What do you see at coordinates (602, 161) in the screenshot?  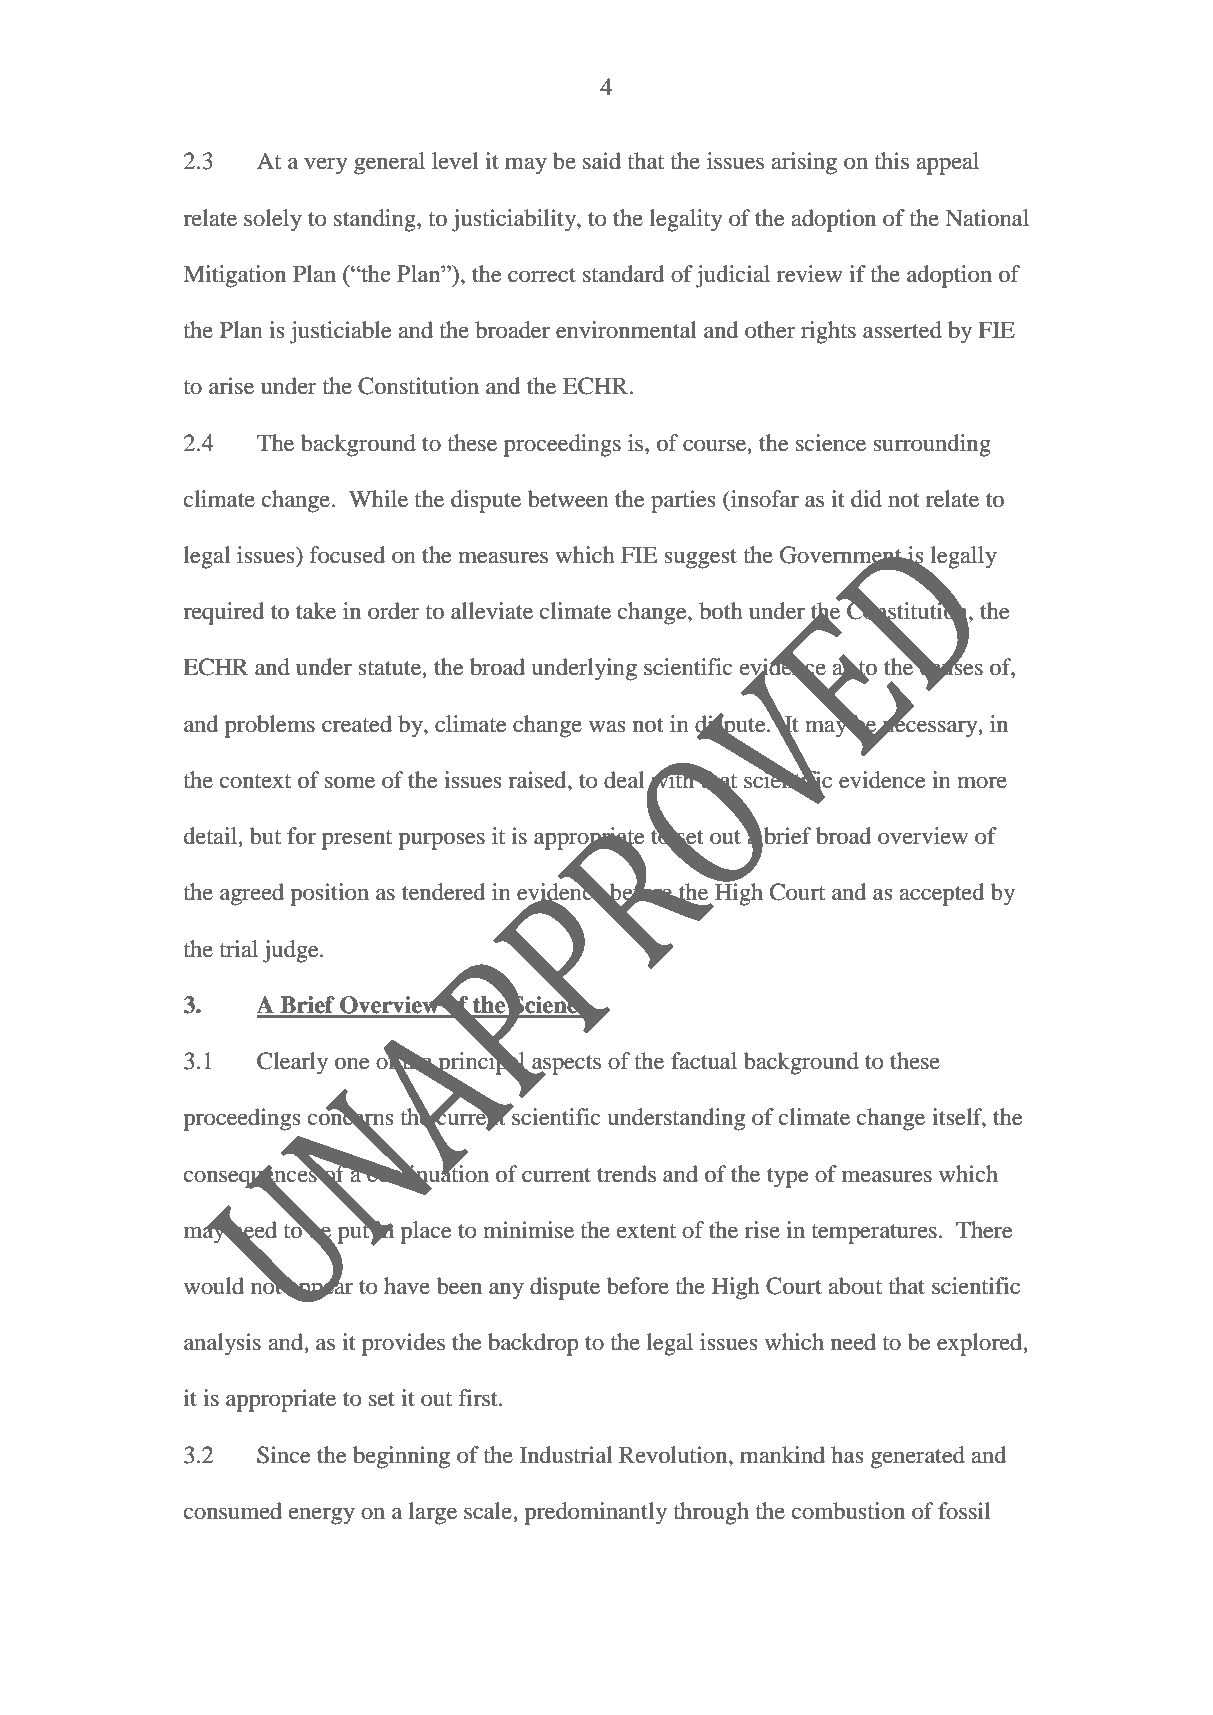 I see `said` at bounding box center [602, 161].
